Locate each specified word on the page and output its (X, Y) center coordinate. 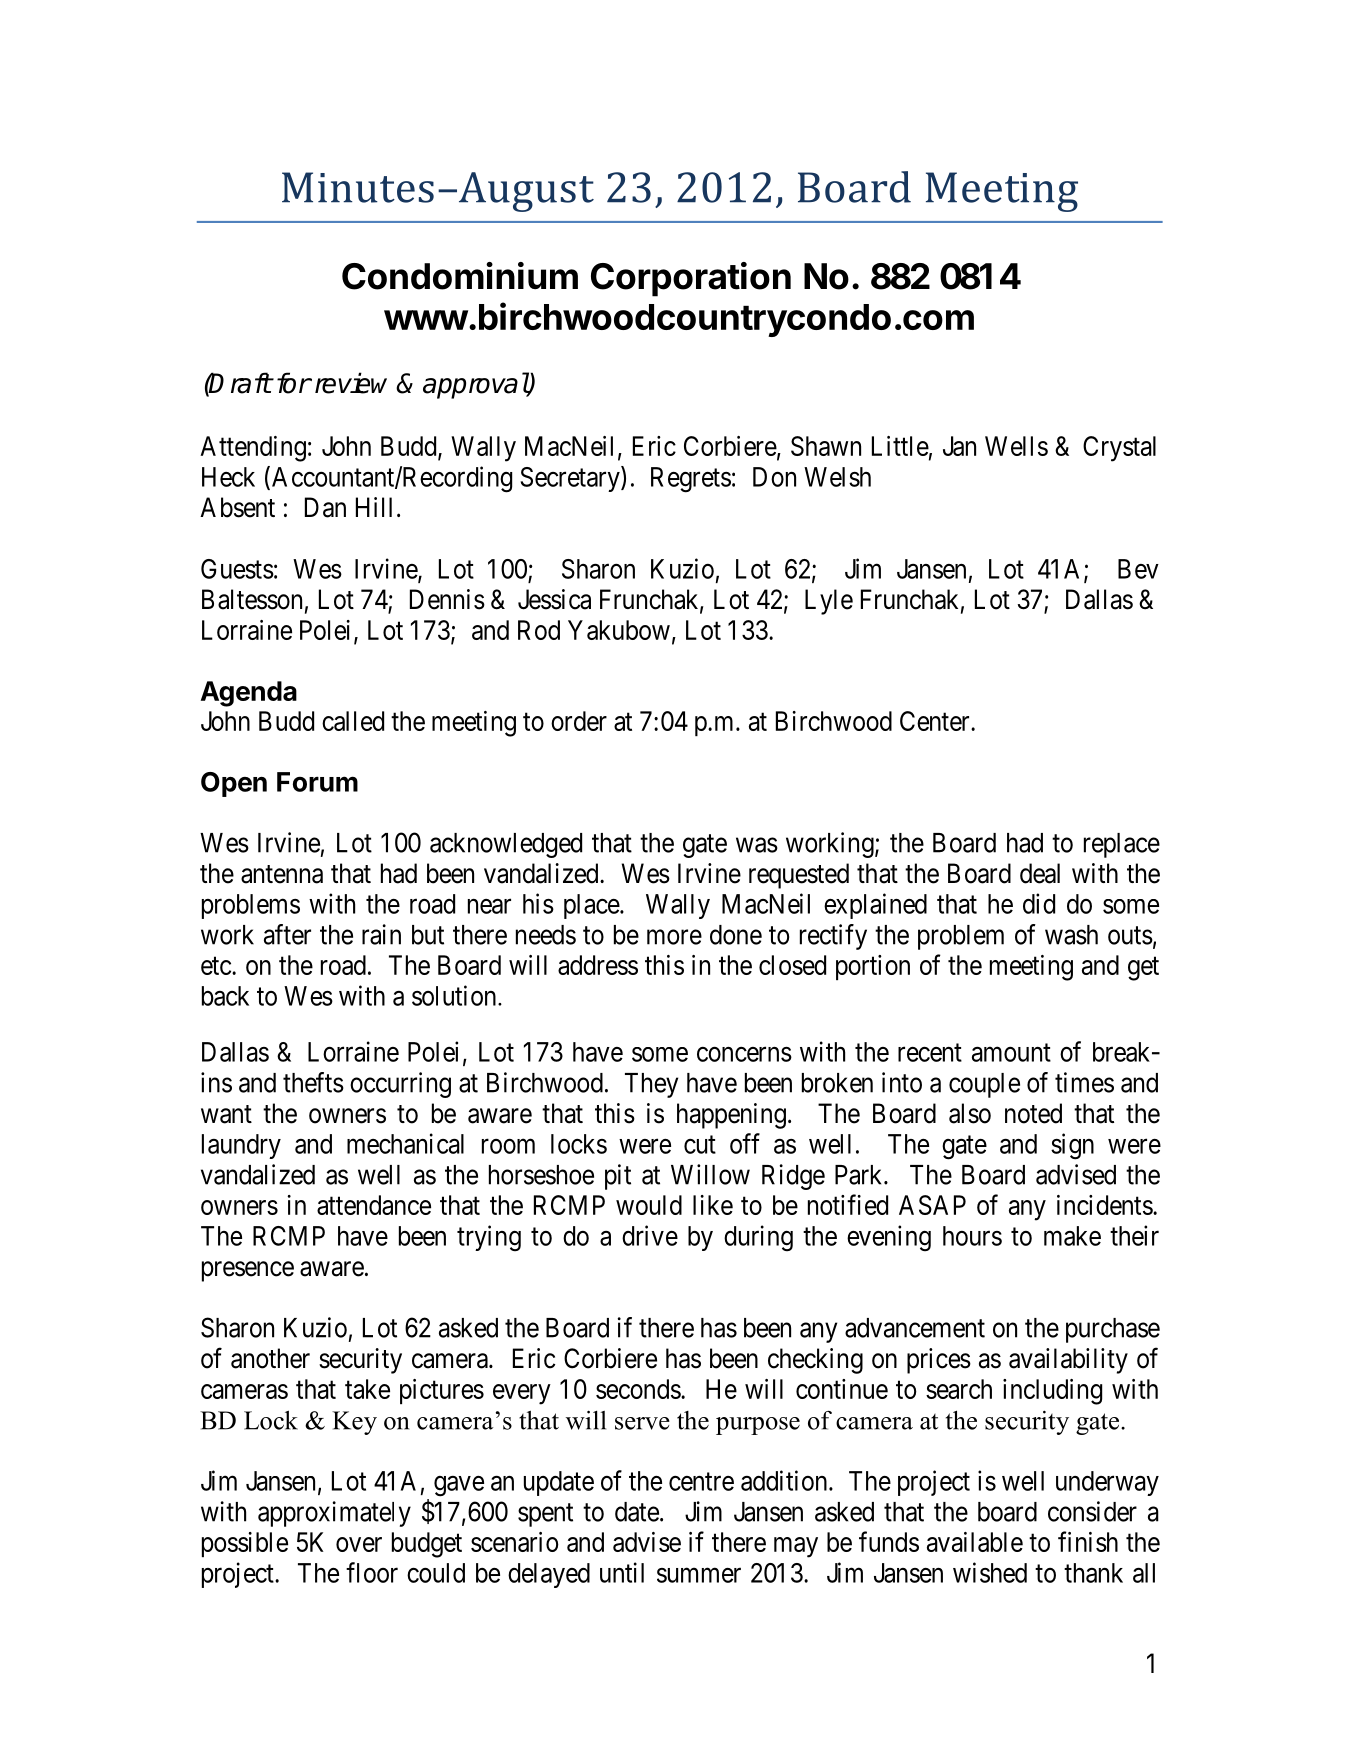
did (1039, 903)
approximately (334, 1514)
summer (699, 1575)
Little (900, 446)
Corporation (691, 279)
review (351, 383)
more (674, 937)
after (287, 934)
